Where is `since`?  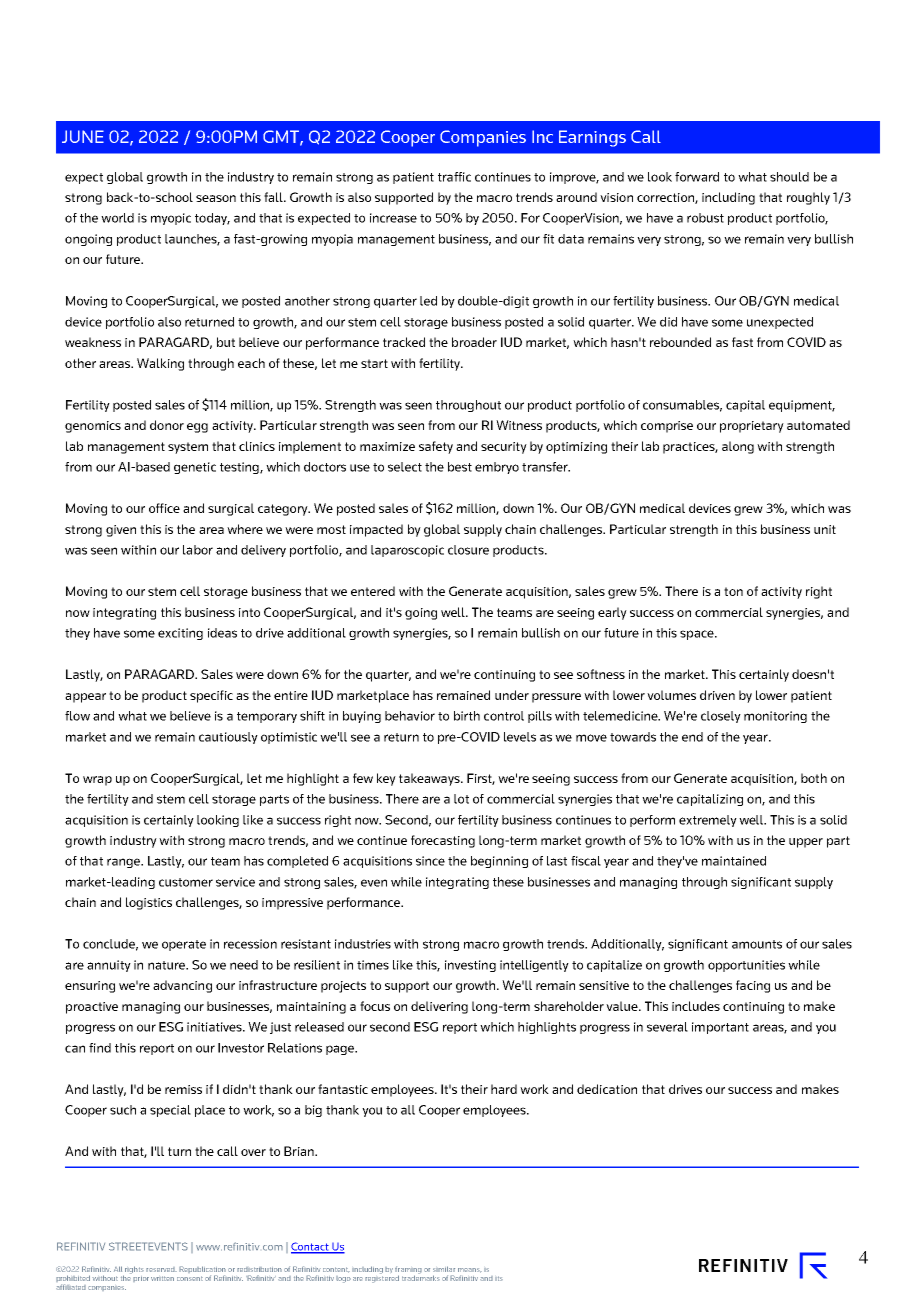 since is located at coordinates (430, 861).
